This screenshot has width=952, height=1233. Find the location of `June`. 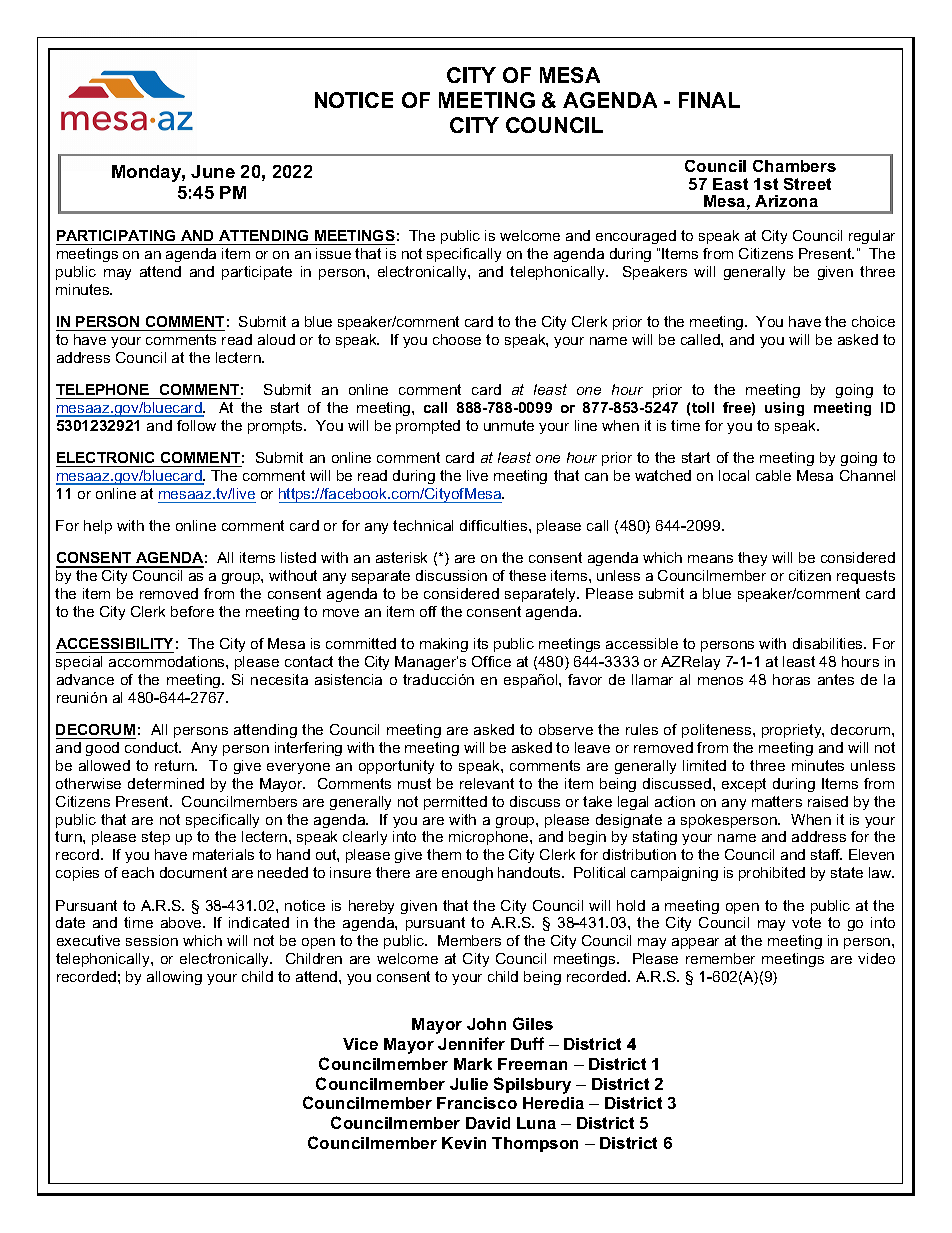

June is located at coordinates (213, 171).
